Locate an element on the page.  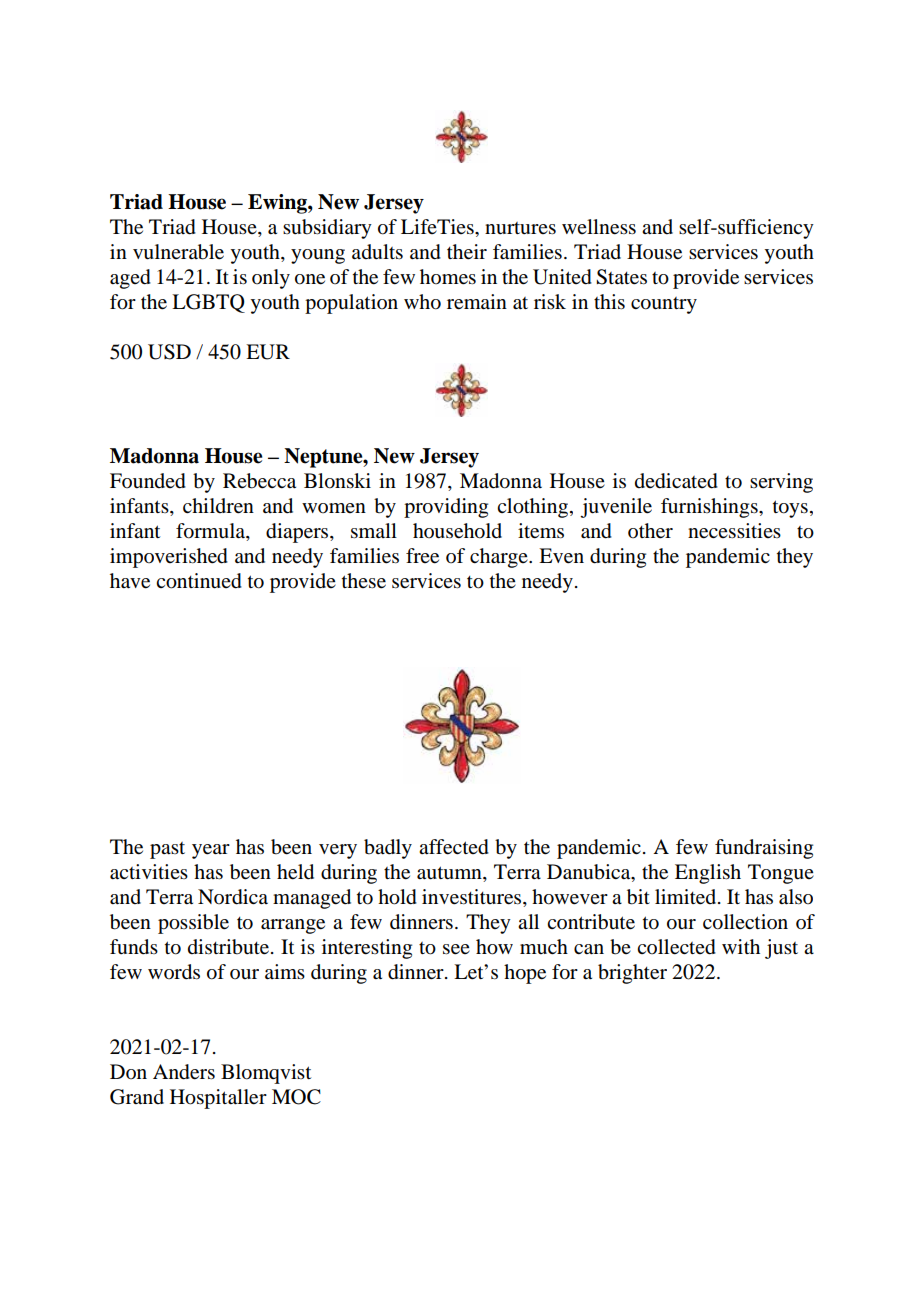
their is located at coordinates (467, 252).
